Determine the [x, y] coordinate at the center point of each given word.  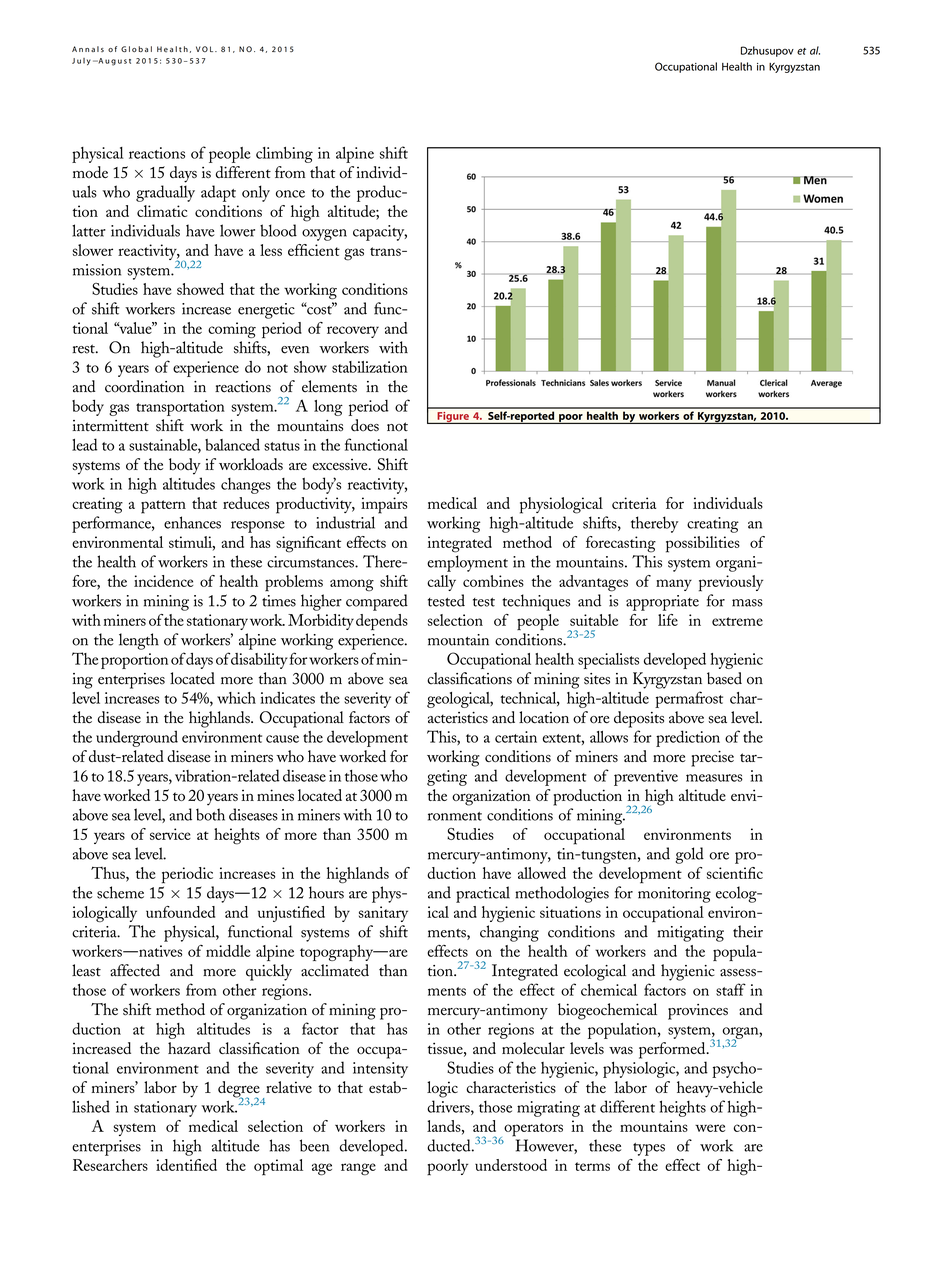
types [649, 1149]
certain [516, 737]
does [365, 425]
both [210, 814]
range [358, 1169]
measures [714, 778]
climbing [284, 155]
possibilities [703, 544]
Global [136, 49]
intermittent [110, 426]
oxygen [324, 235]
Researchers [110, 1165]
